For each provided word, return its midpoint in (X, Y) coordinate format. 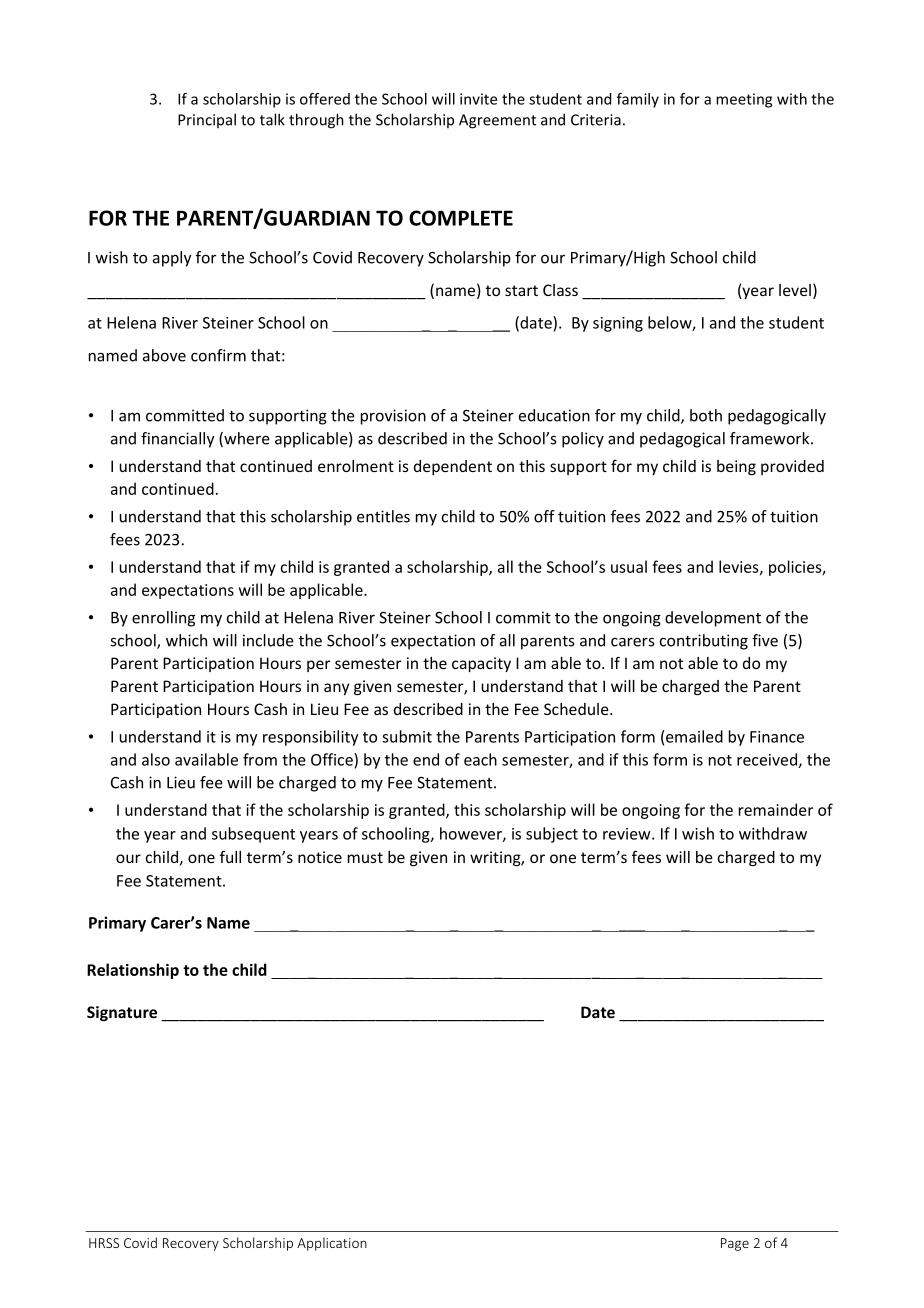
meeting (744, 100)
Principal (207, 120)
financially (177, 440)
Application (332, 1244)
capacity (481, 664)
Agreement (497, 121)
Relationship (133, 971)
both (706, 415)
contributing (704, 642)
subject (552, 835)
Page (735, 1244)
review (628, 834)
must (365, 857)
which (186, 640)
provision (393, 417)
